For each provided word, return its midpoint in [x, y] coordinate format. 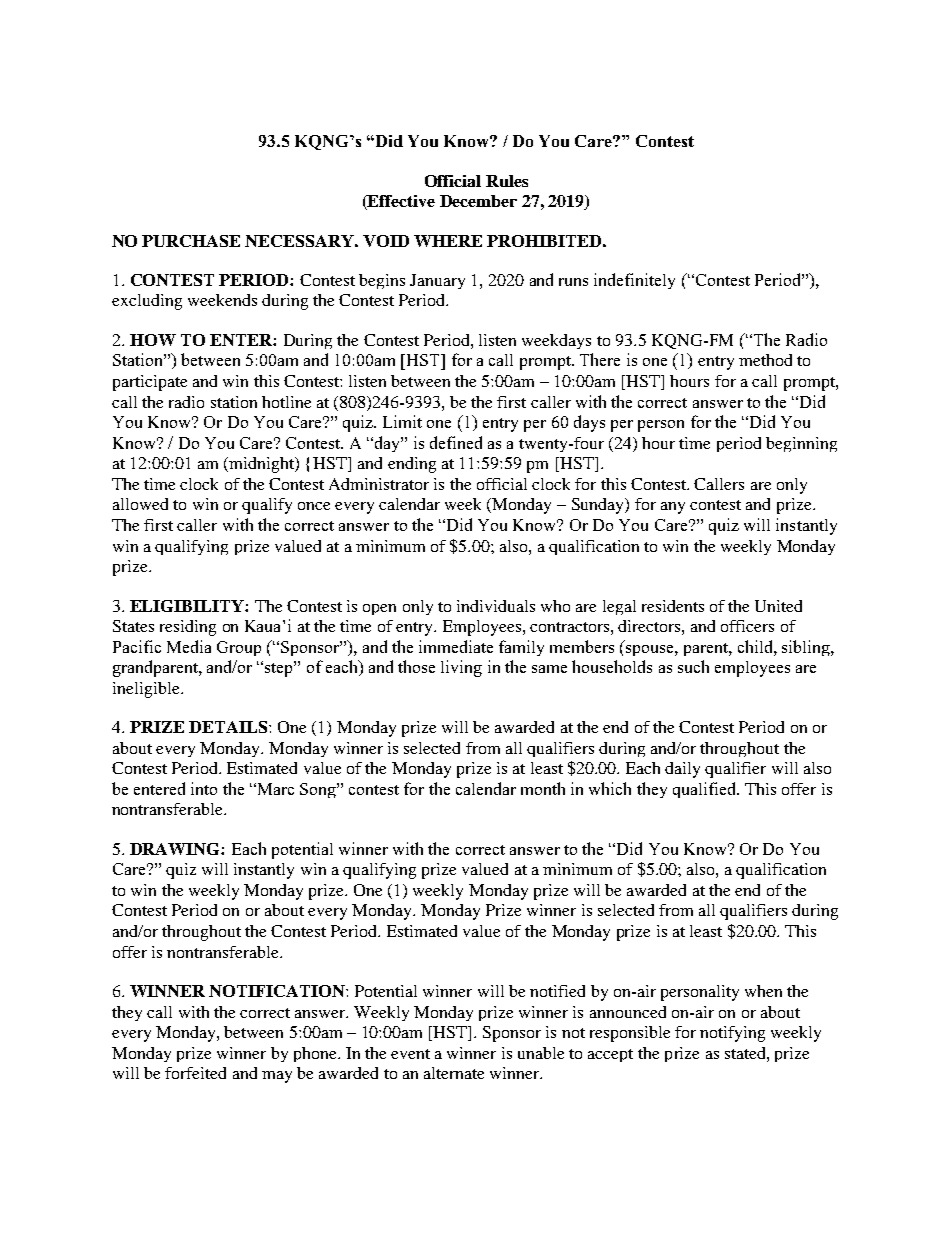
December [478, 201]
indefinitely [634, 281]
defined [456, 442]
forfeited [195, 1073]
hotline [286, 402]
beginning [801, 444]
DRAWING [176, 849]
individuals [496, 606]
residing [188, 628]
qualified [705, 790]
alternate [454, 1073]
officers [747, 626]
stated [746, 1053]
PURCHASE [191, 241]
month [543, 788]
